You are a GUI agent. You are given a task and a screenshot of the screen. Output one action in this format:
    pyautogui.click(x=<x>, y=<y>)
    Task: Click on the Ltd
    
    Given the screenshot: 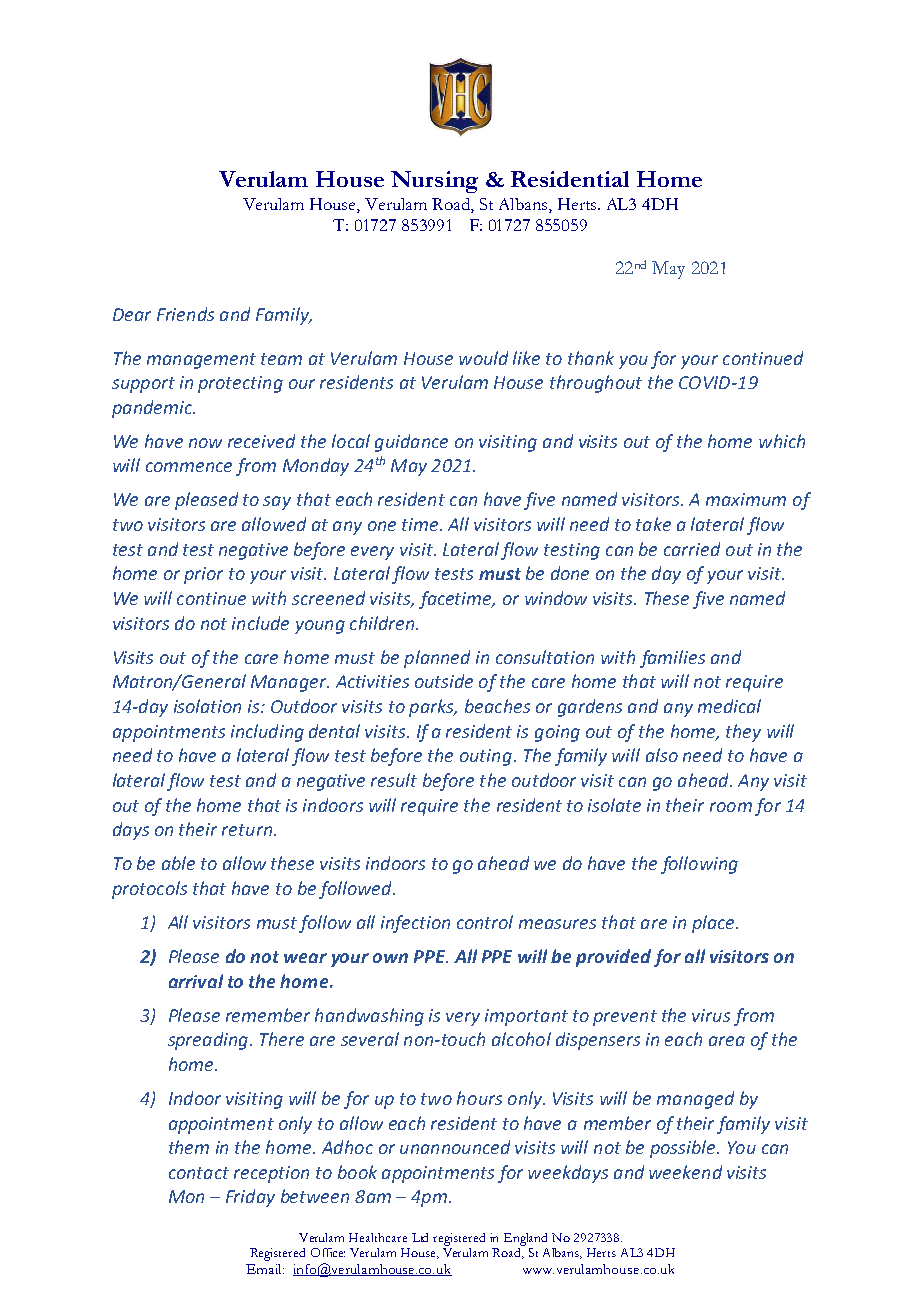 What is the action you would take?
    pyautogui.click(x=420, y=1237)
